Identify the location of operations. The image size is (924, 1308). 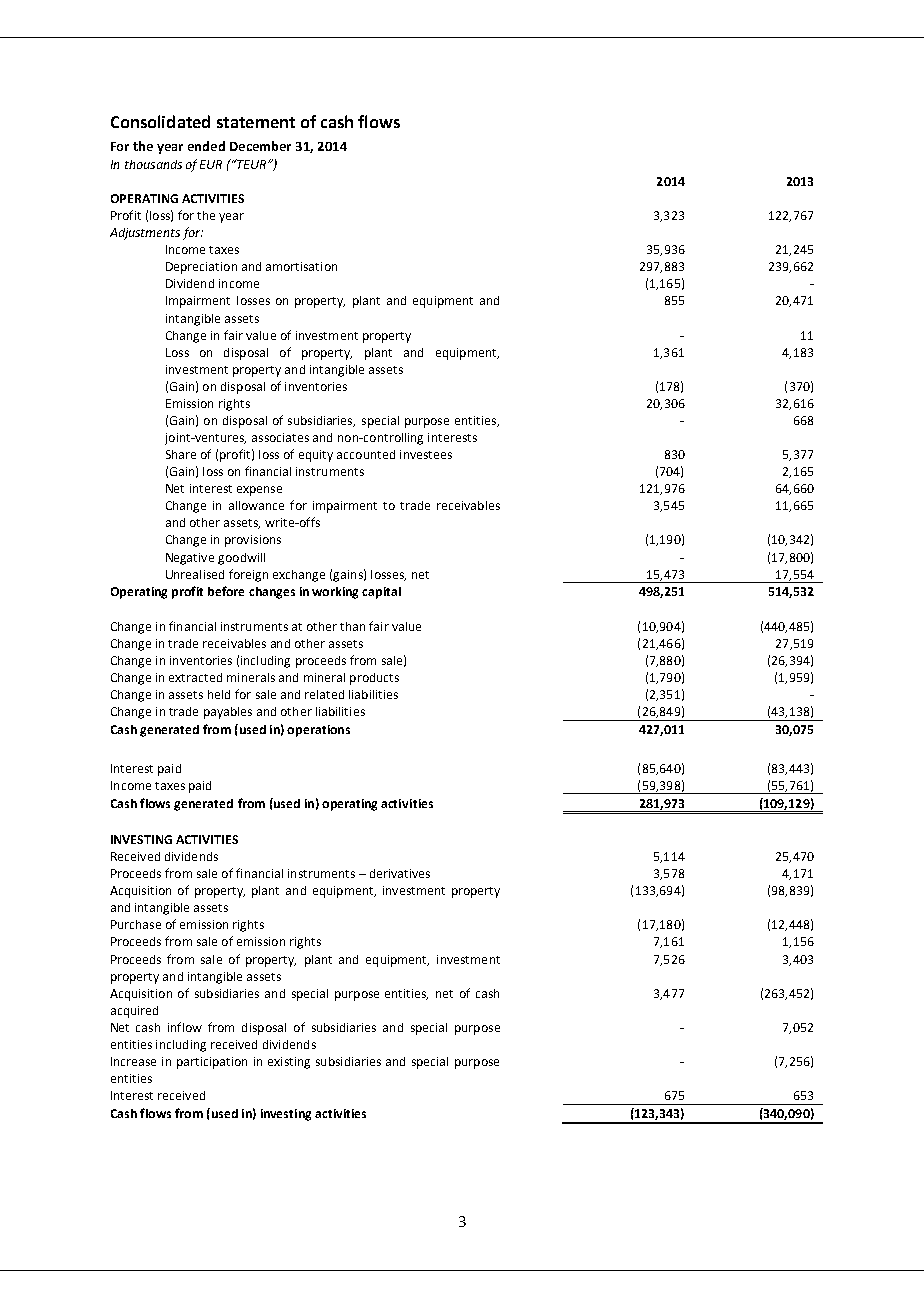
(318, 731).
